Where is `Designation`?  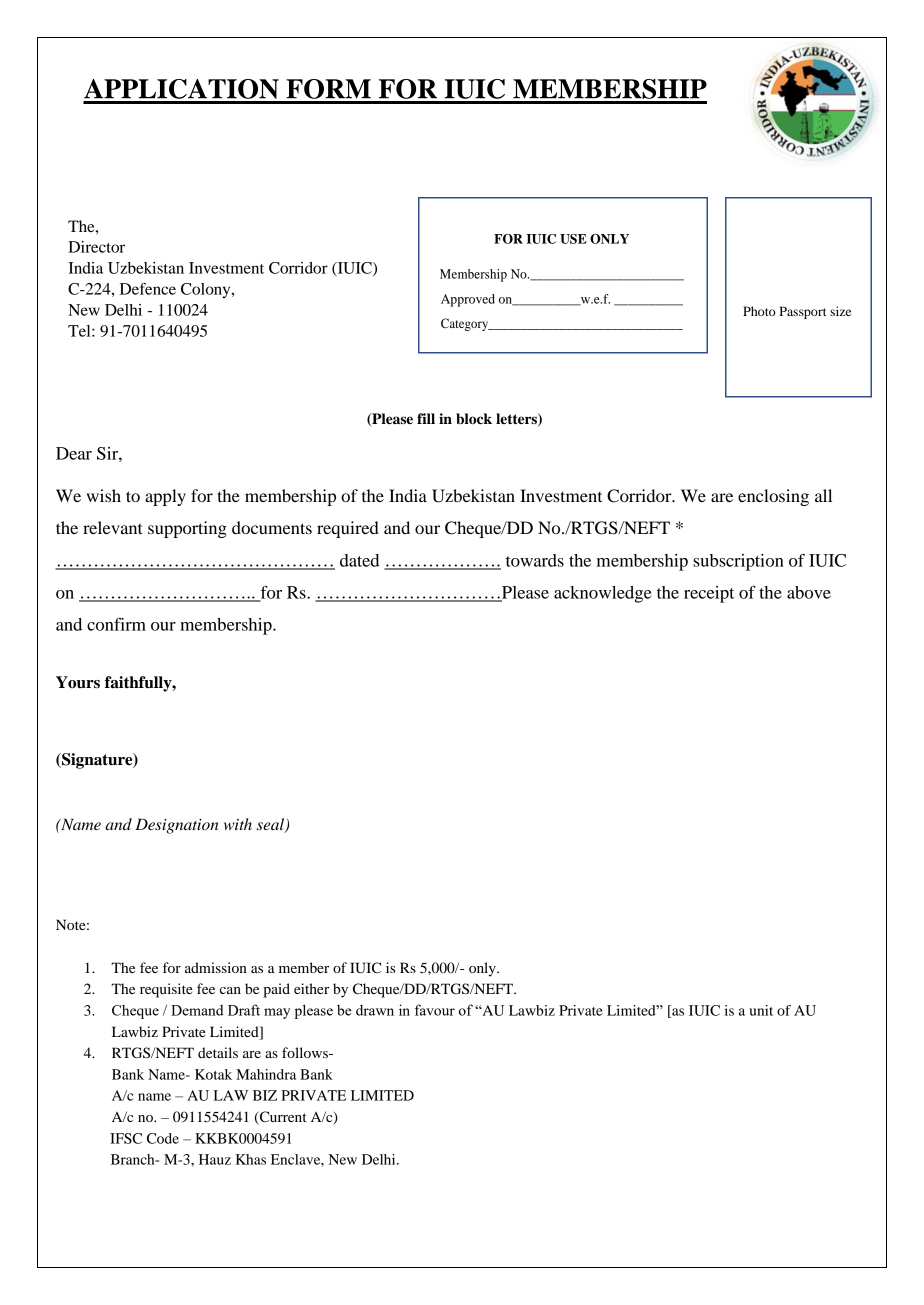
Designation is located at coordinates (176, 826).
